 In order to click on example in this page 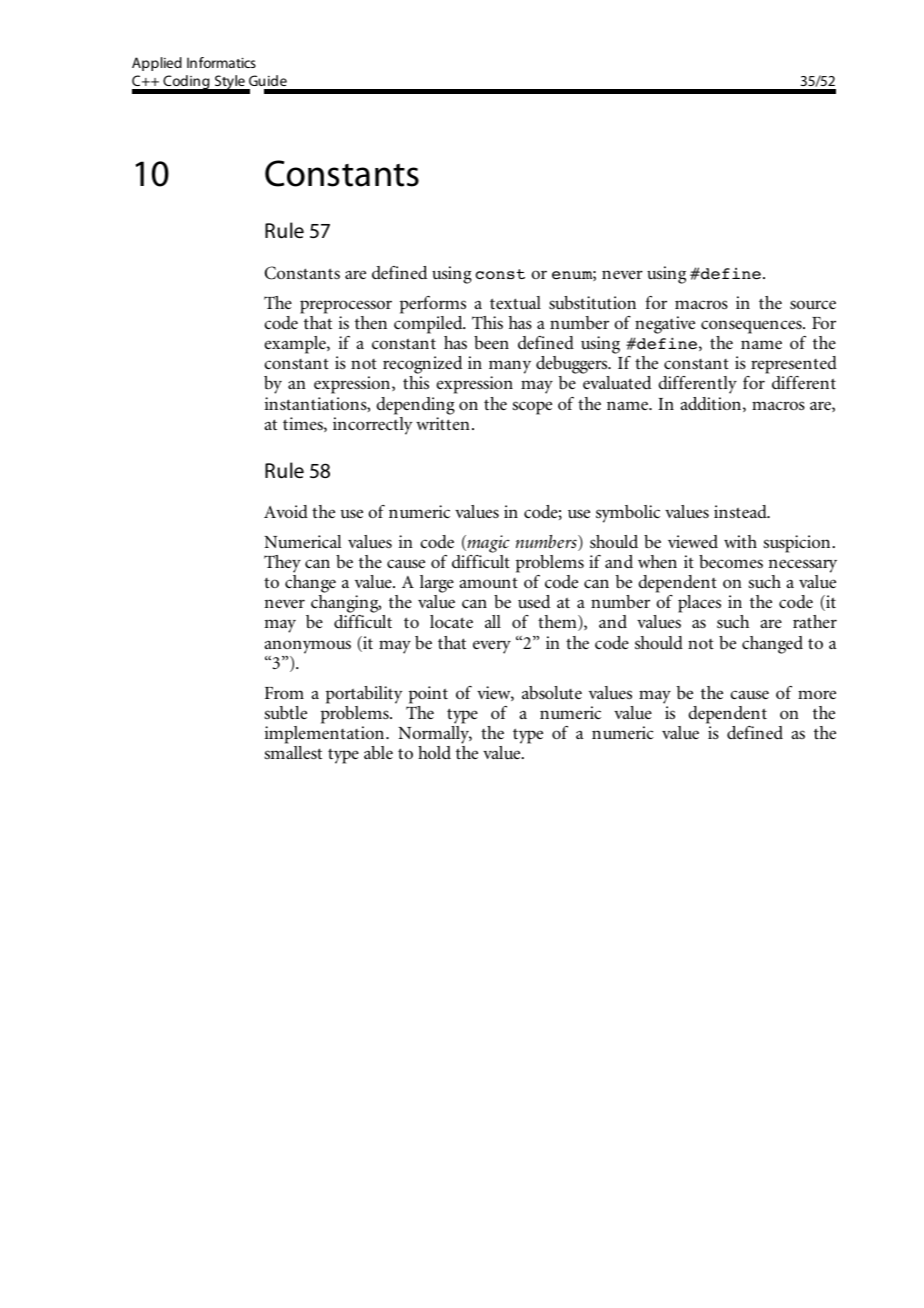, I will do `click(296, 345)`.
